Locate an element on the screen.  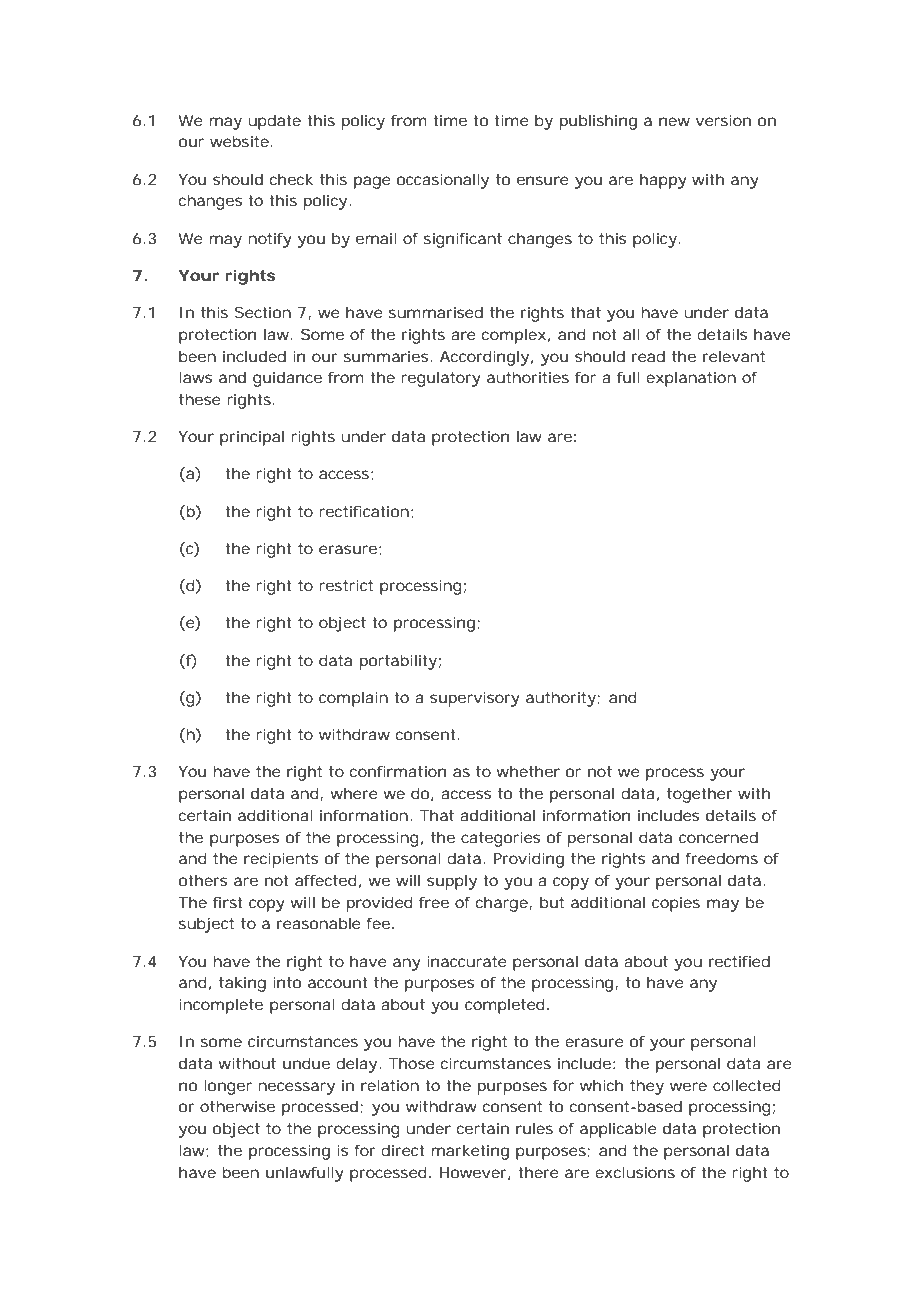
categories is located at coordinates (500, 839).
